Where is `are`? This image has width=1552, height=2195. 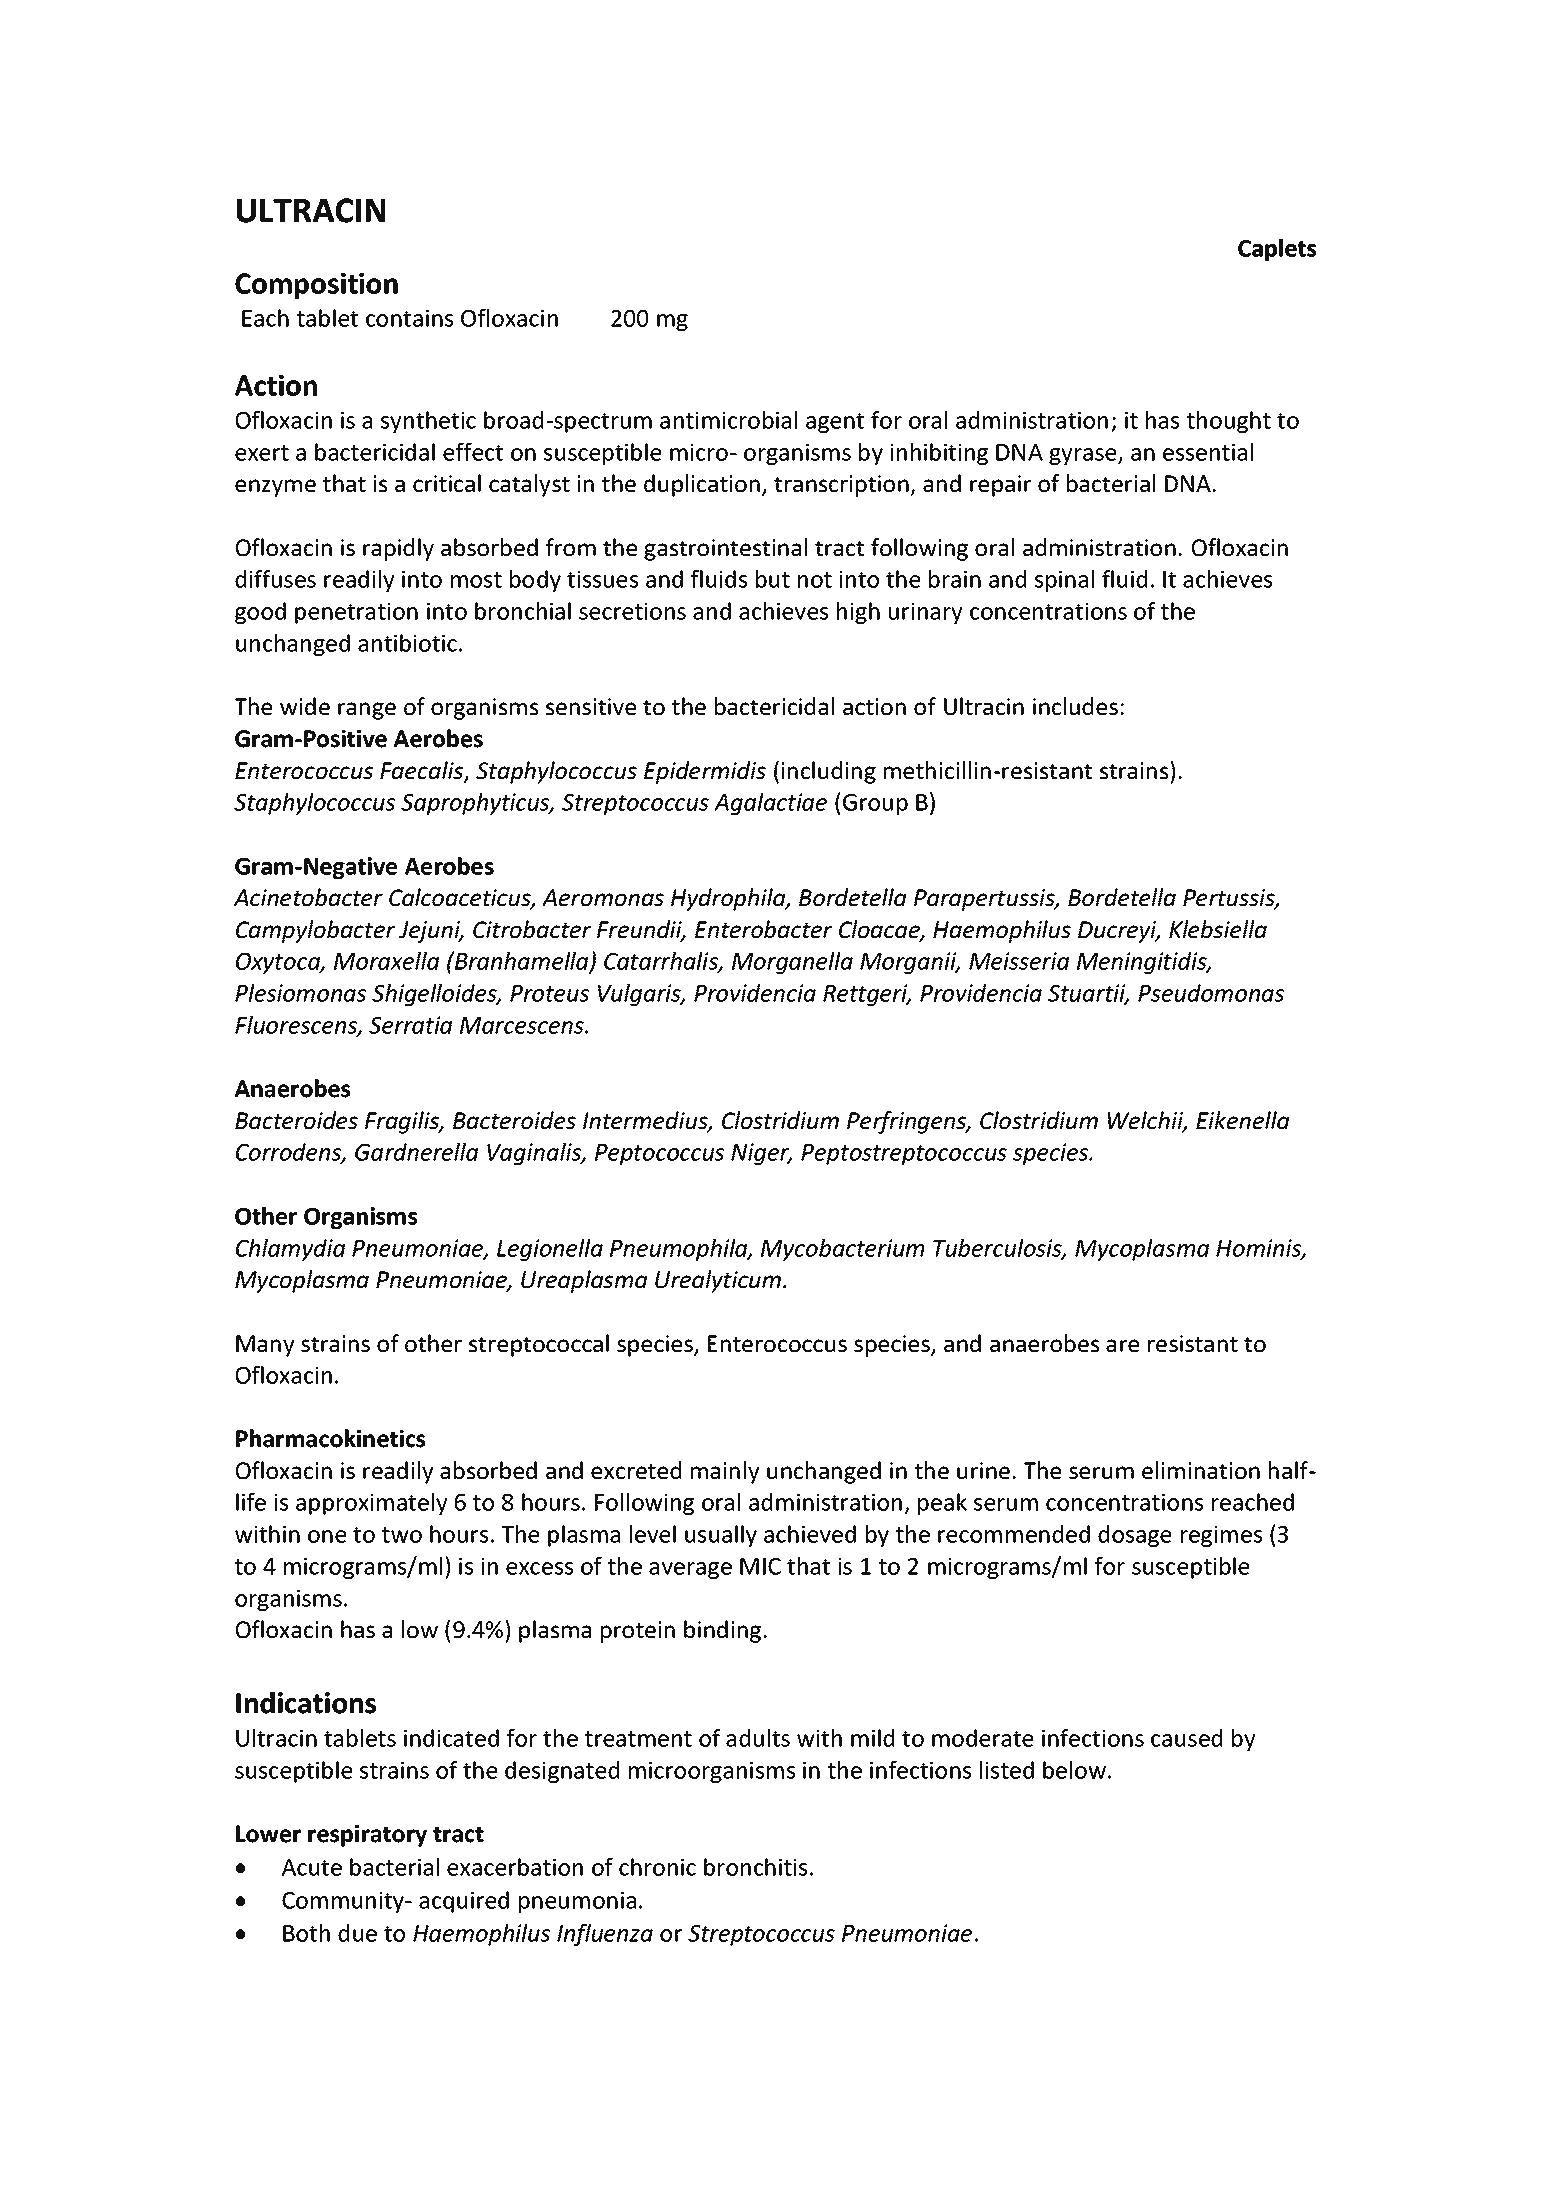 are is located at coordinates (1122, 1345).
